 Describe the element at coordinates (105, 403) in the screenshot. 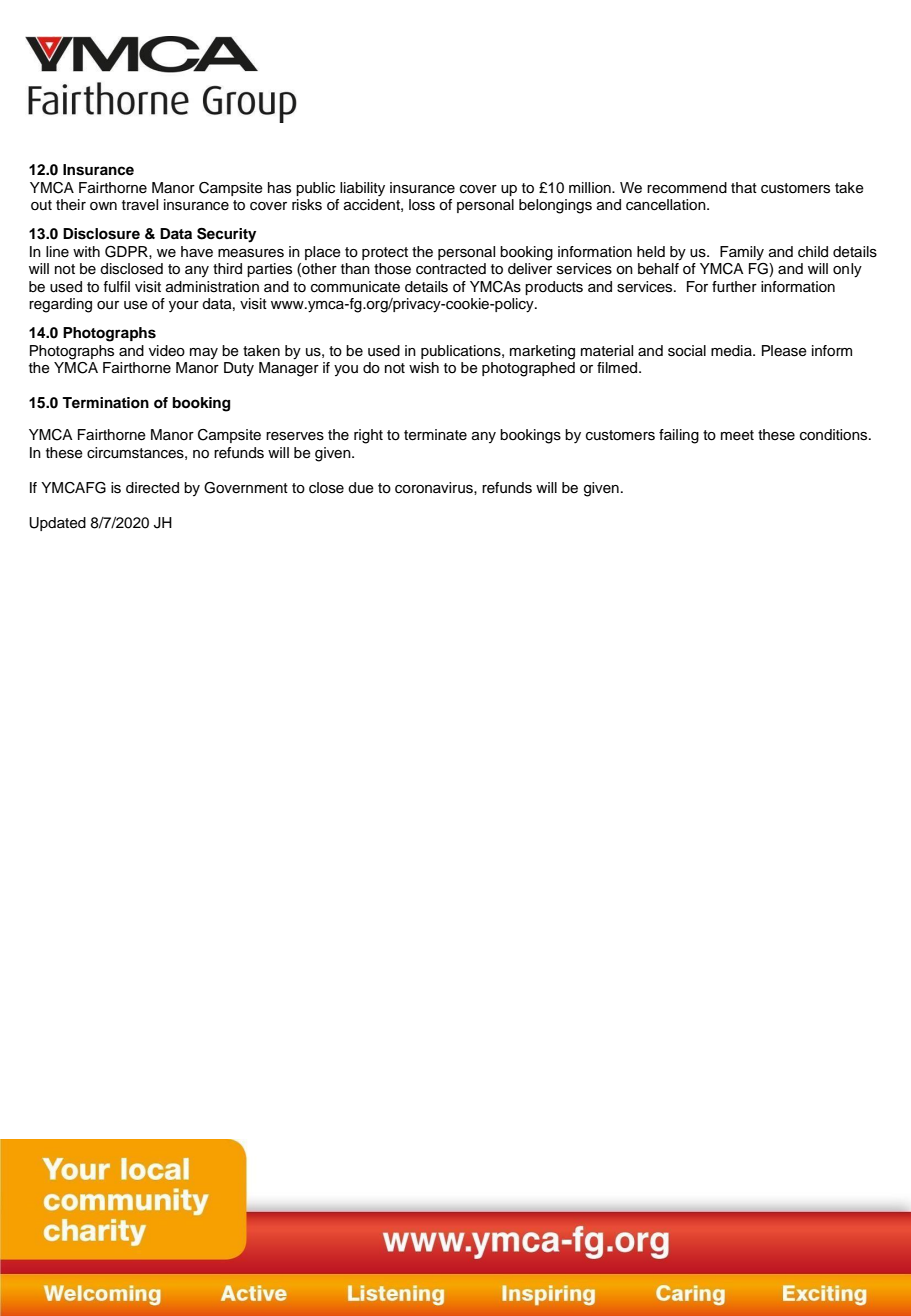

I see `Termination` at that location.
